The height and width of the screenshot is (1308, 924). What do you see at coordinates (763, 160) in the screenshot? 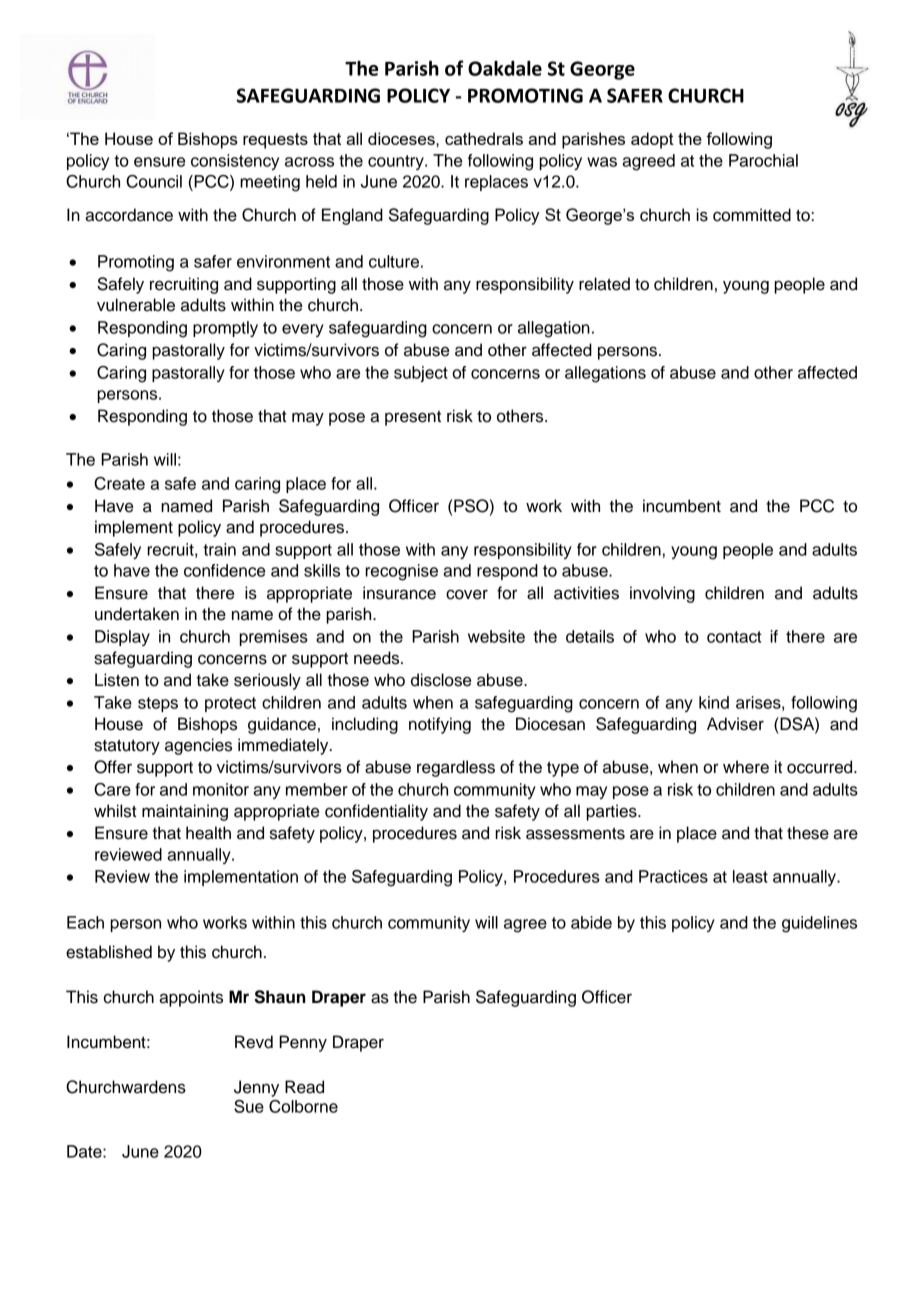
I see `Parochial` at bounding box center [763, 160].
